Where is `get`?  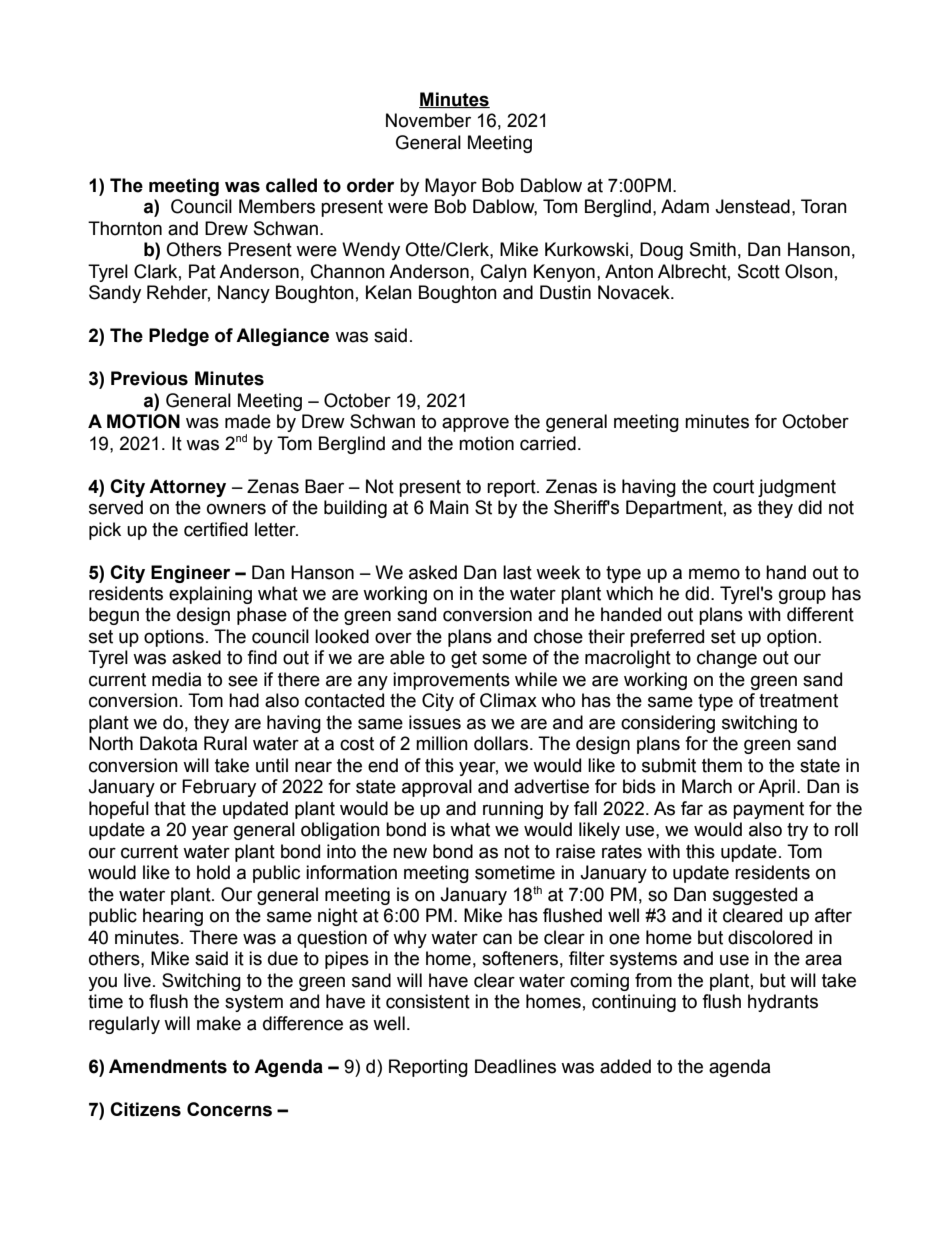 get is located at coordinates (464, 659).
